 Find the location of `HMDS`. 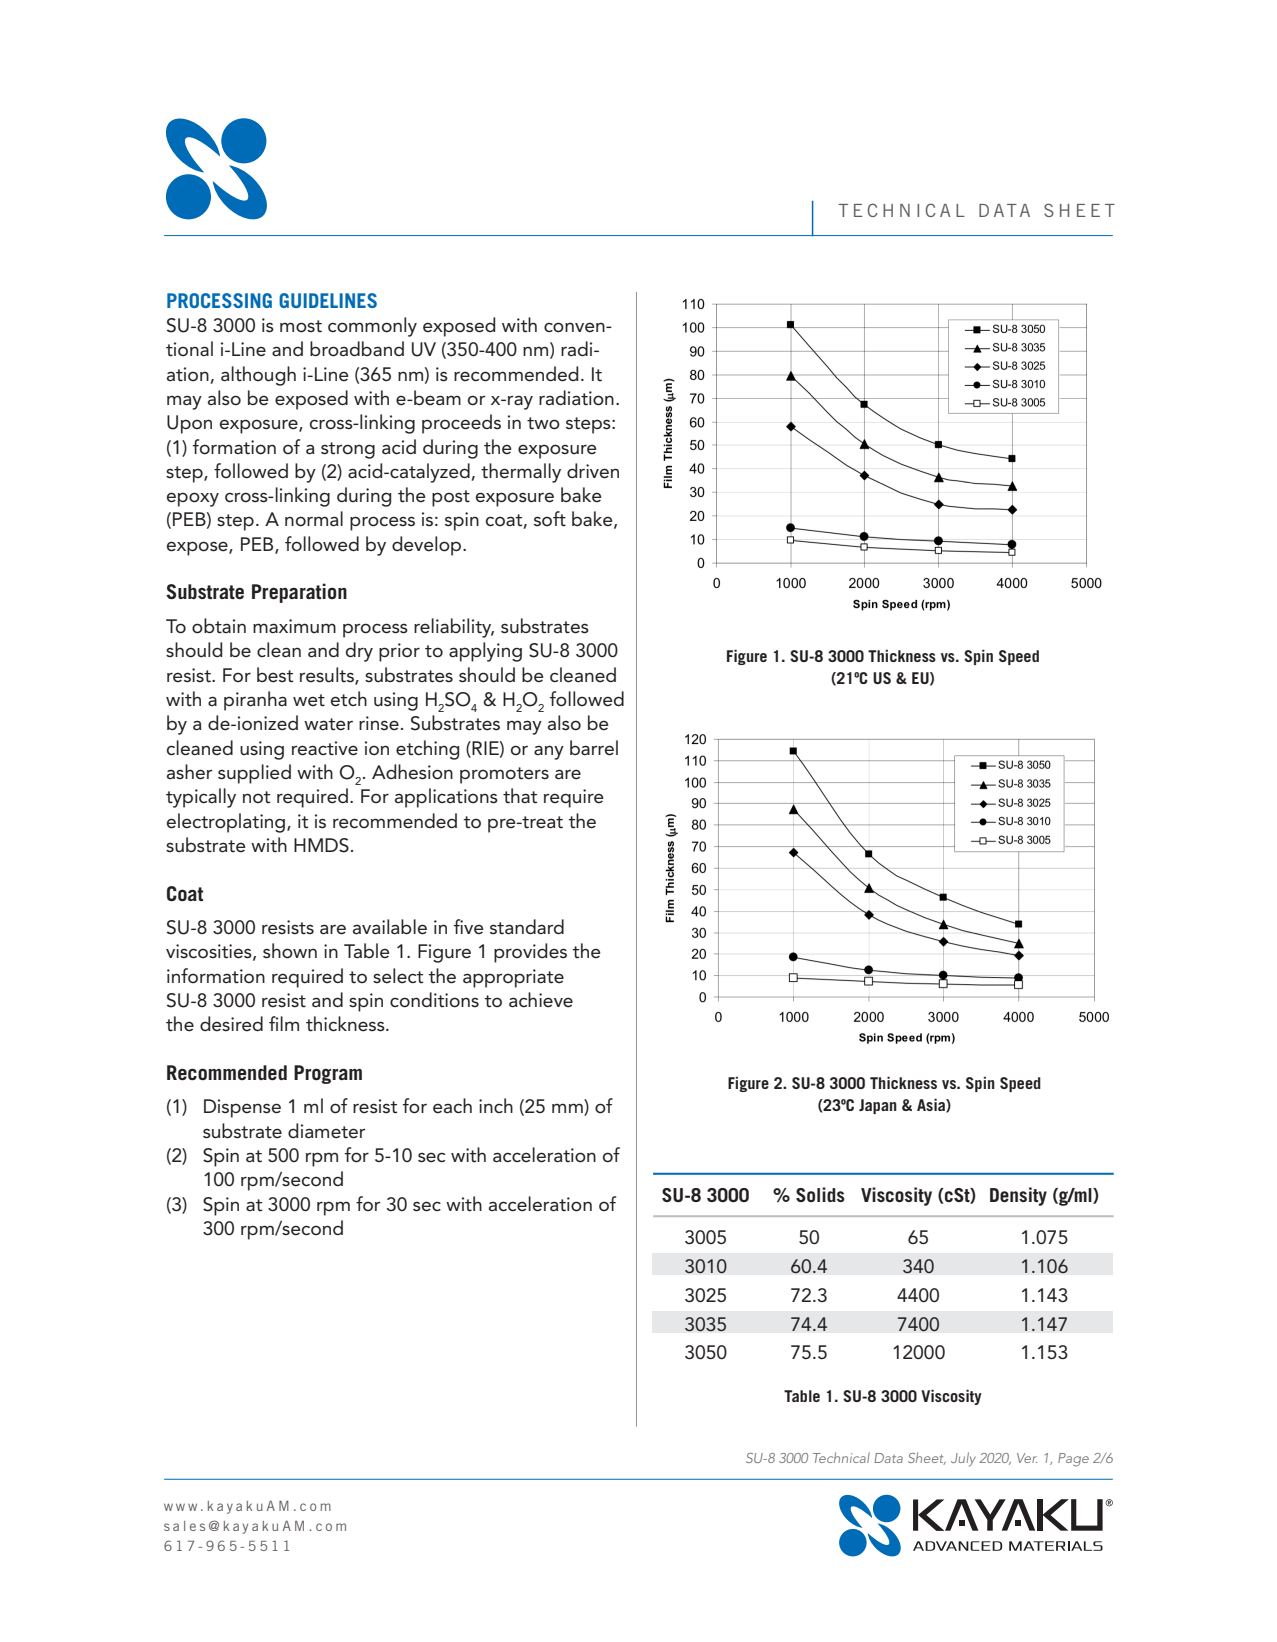

HMDS is located at coordinates (321, 845).
